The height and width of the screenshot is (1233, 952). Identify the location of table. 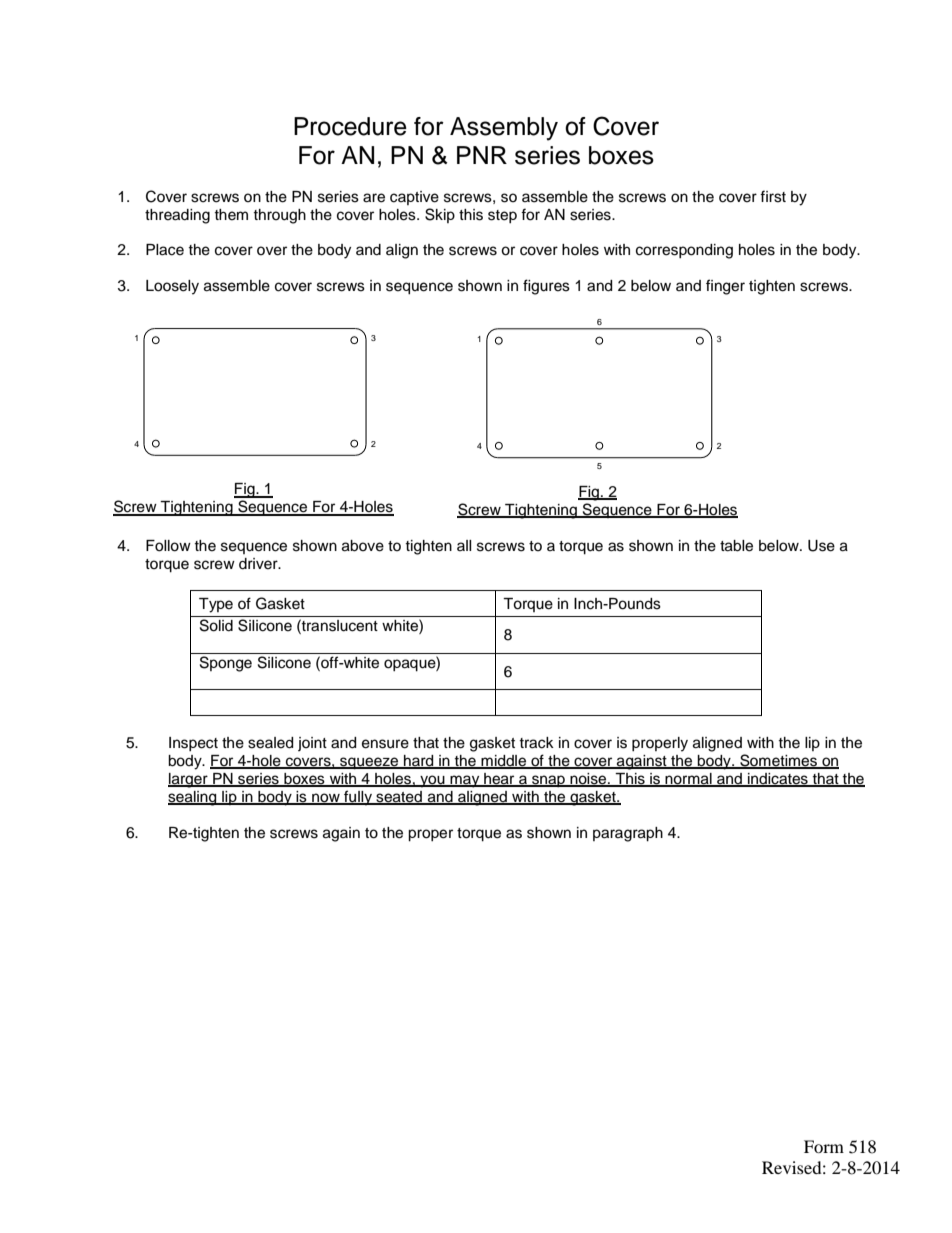
(736, 546).
